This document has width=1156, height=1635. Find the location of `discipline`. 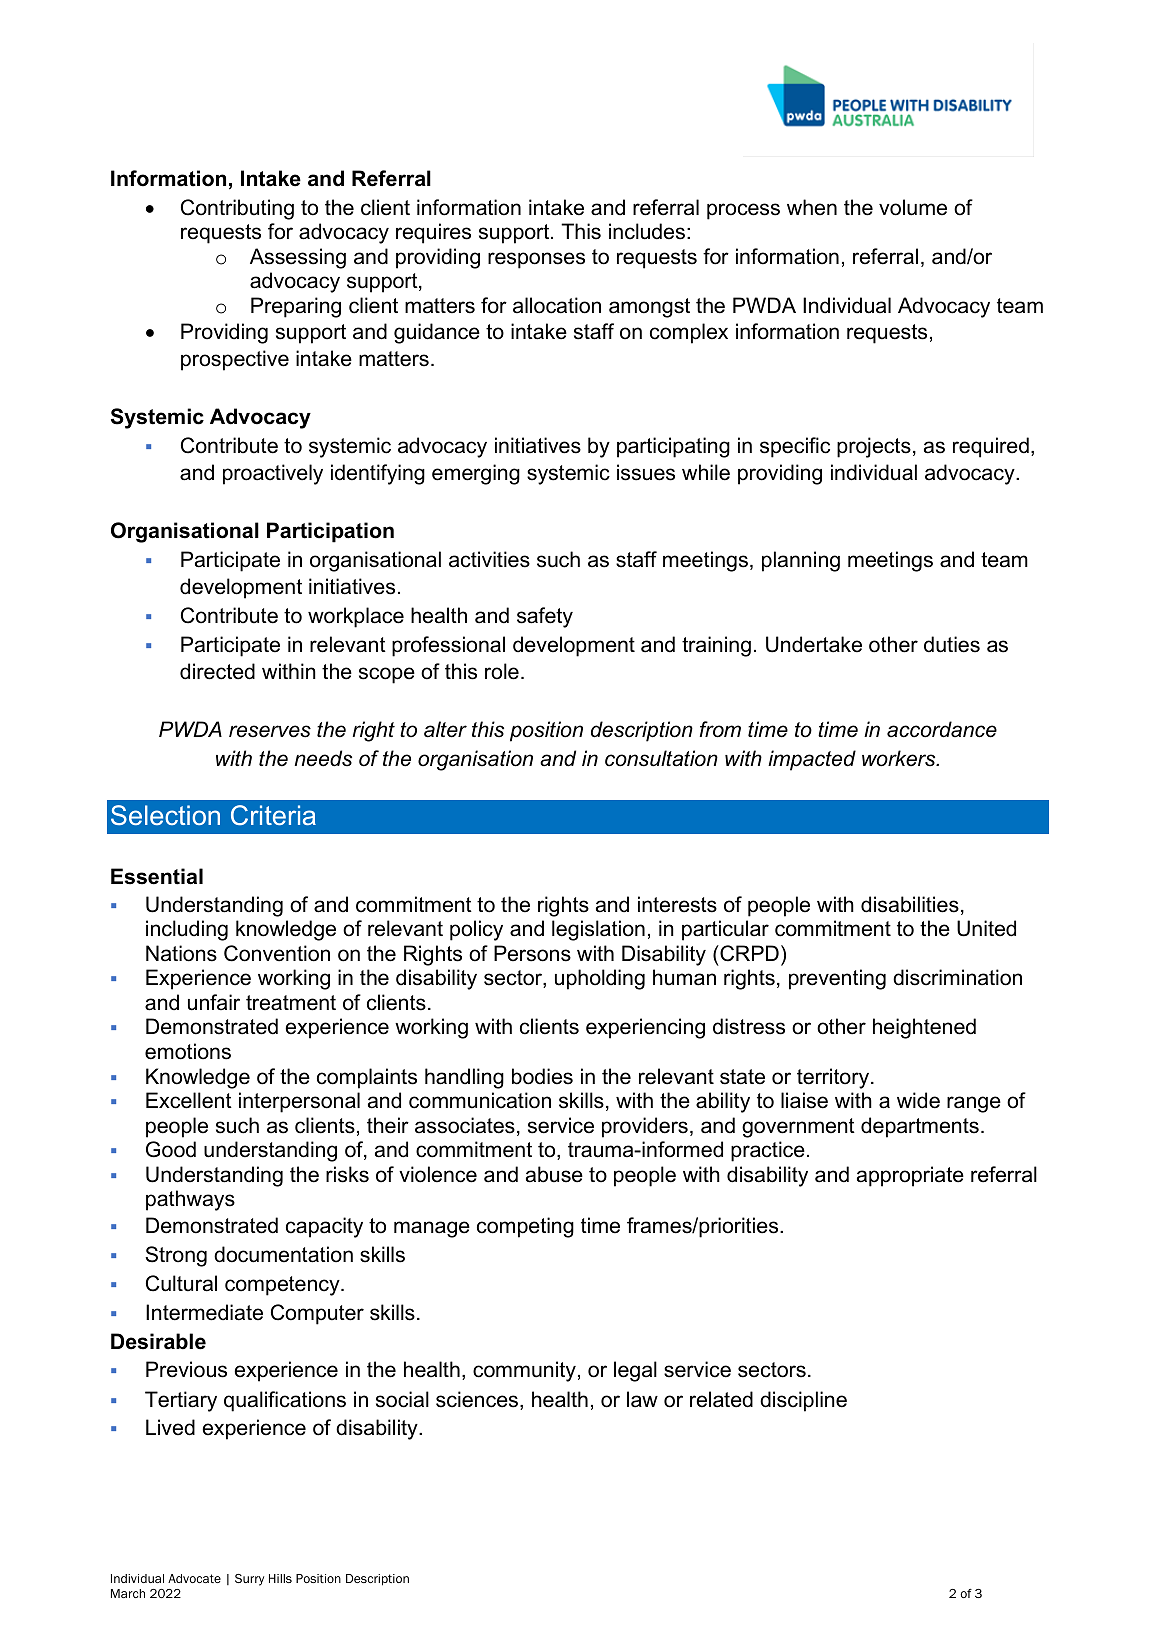

discipline is located at coordinates (803, 1401).
